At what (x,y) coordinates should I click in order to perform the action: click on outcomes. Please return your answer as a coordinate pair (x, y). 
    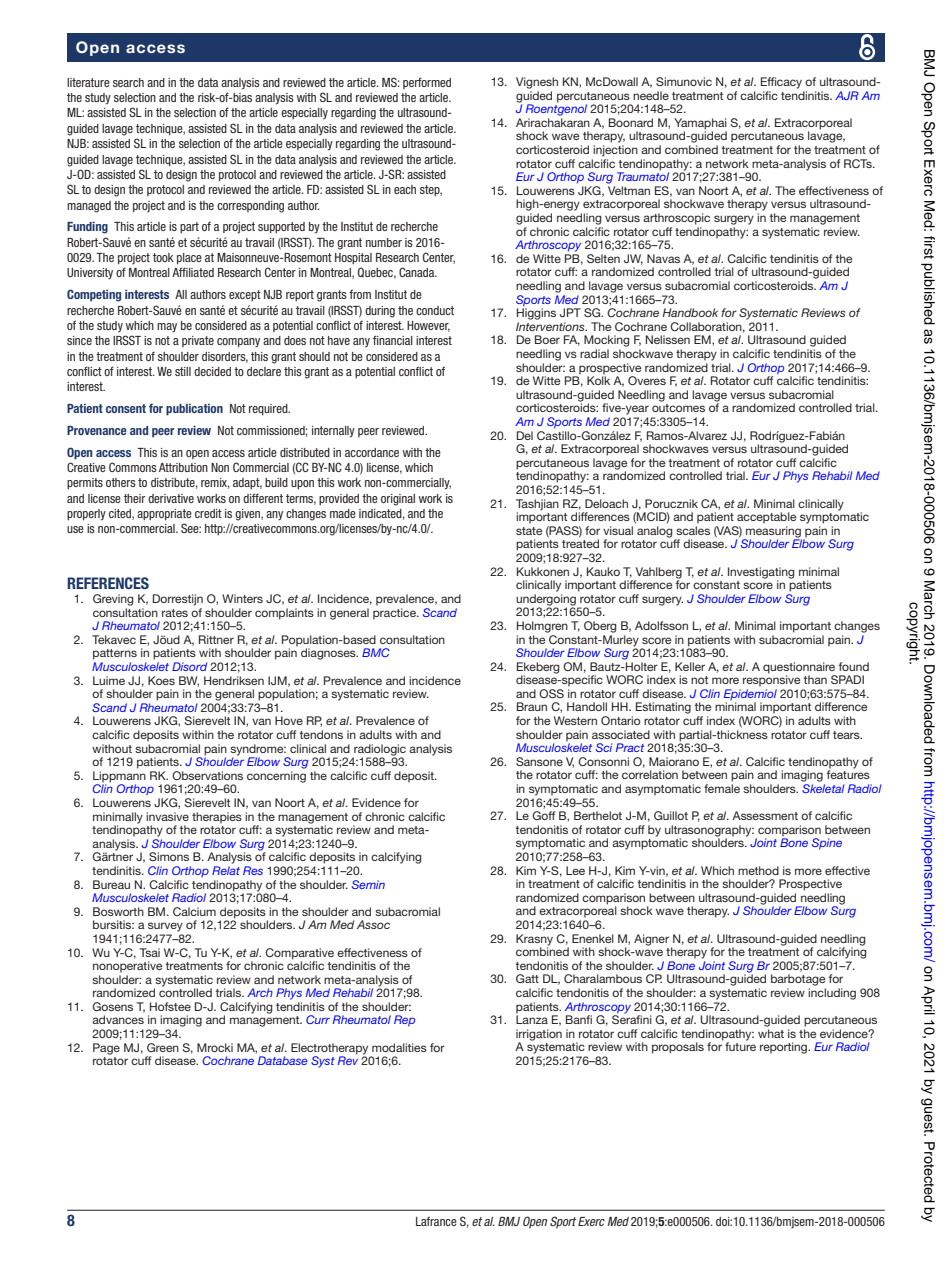
    Looking at the image, I should click on (678, 408).
